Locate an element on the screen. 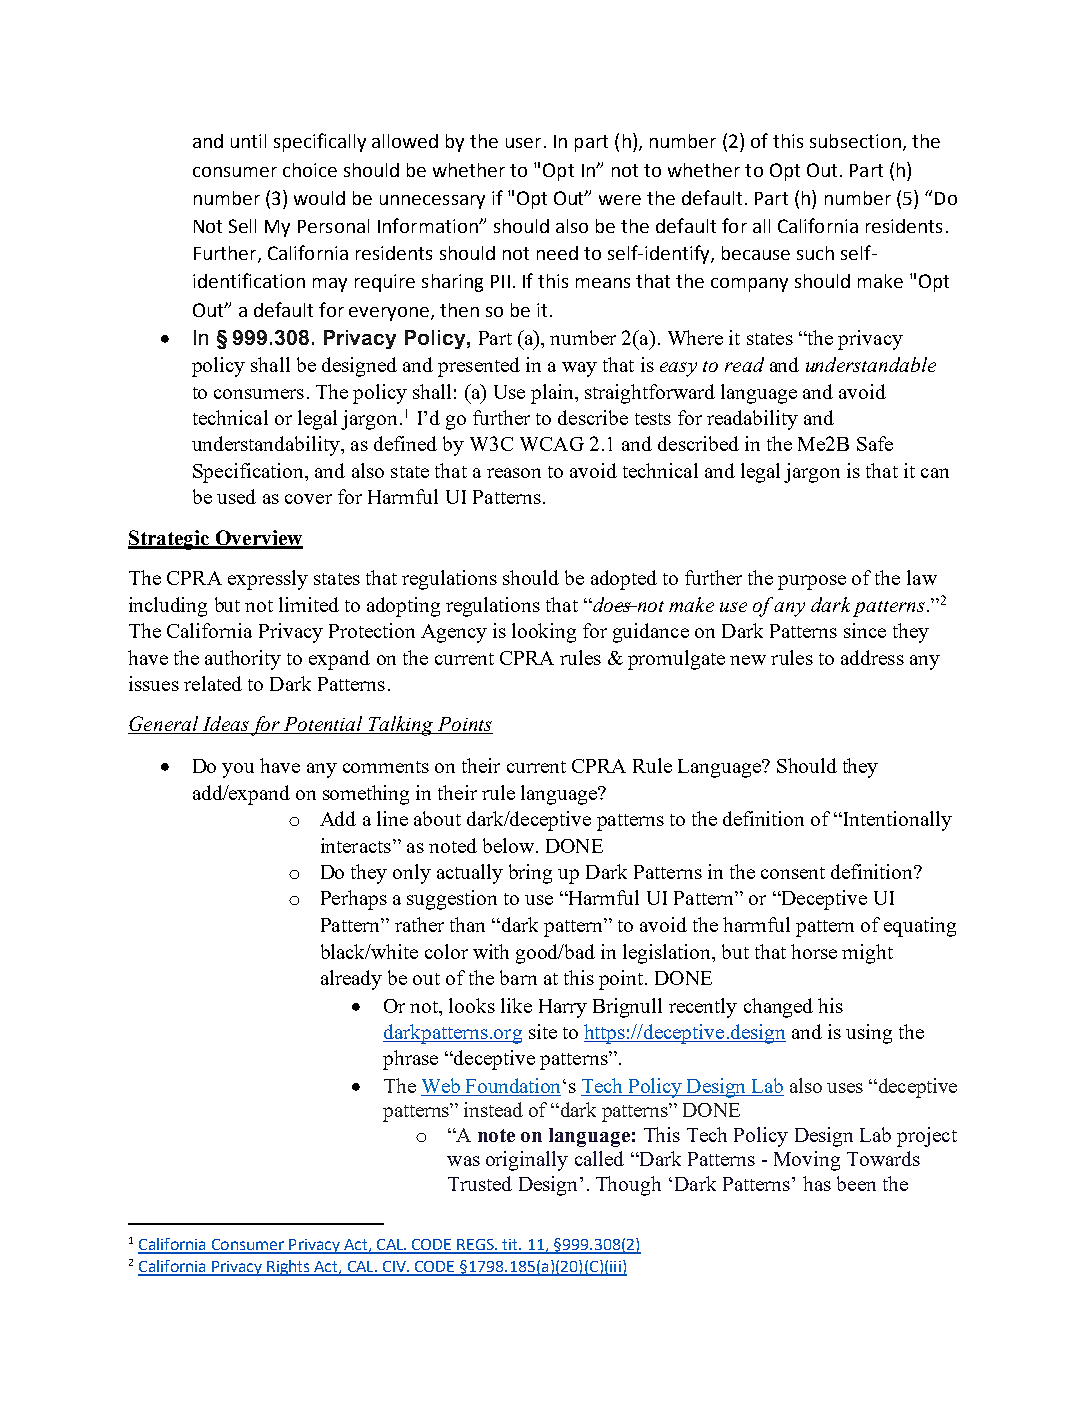  until is located at coordinates (248, 141).
